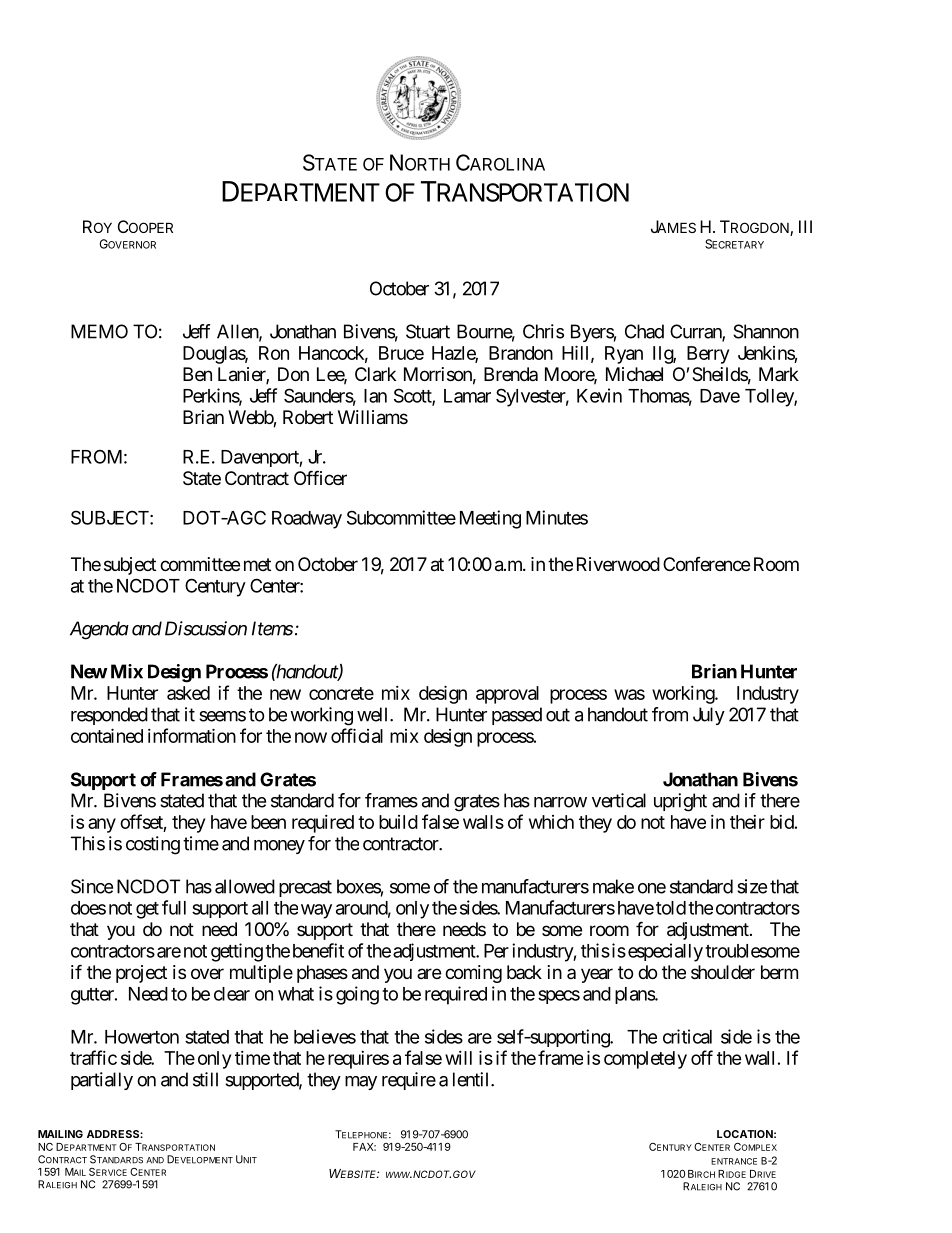 The width and height of the screenshot is (952, 1233). I want to click on approval, so click(507, 695).
